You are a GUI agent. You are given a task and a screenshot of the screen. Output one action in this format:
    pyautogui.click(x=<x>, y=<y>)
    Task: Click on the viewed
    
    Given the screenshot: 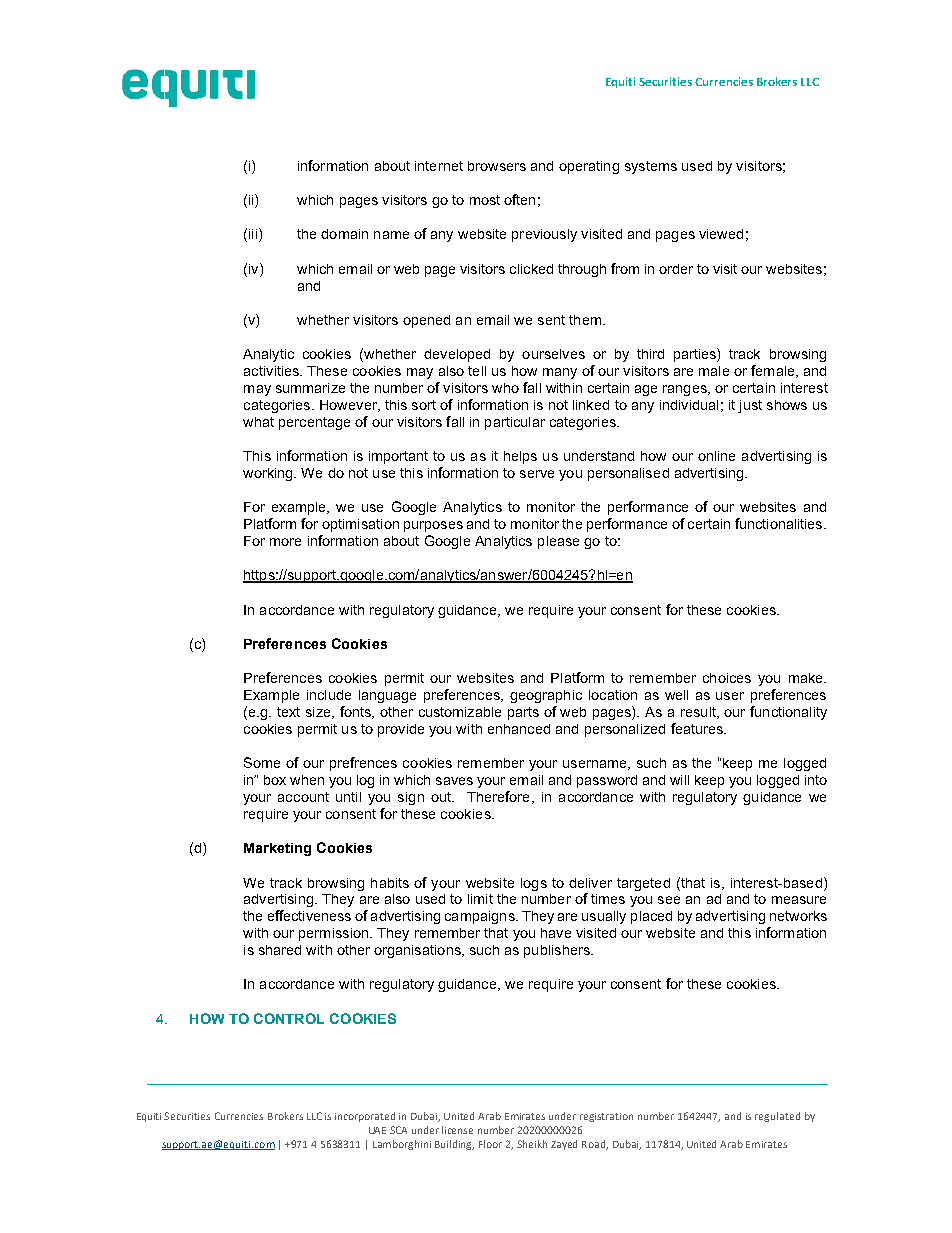 What is the action you would take?
    pyautogui.click(x=721, y=234)
